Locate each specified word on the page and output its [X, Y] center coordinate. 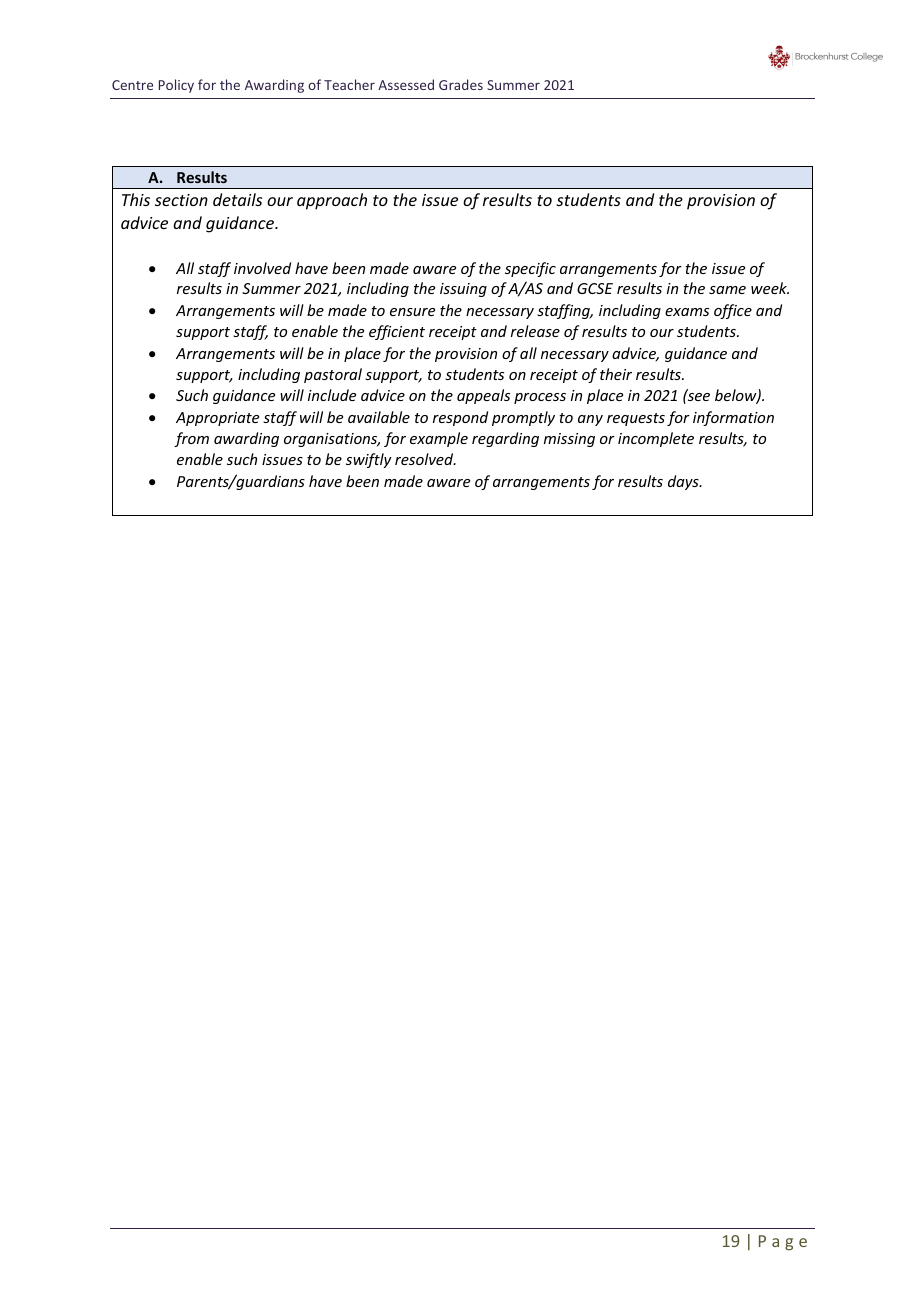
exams [687, 312]
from [191, 439]
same [727, 290]
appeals [483, 396]
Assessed [406, 84]
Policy [176, 86]
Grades [461, 84]
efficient [397, 332]
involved [262, 268]
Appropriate [217, 419]
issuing [463, 290]
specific [530, 269]
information [733, 418]
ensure [412, 312]
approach [332, 201]
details [237, 199]
